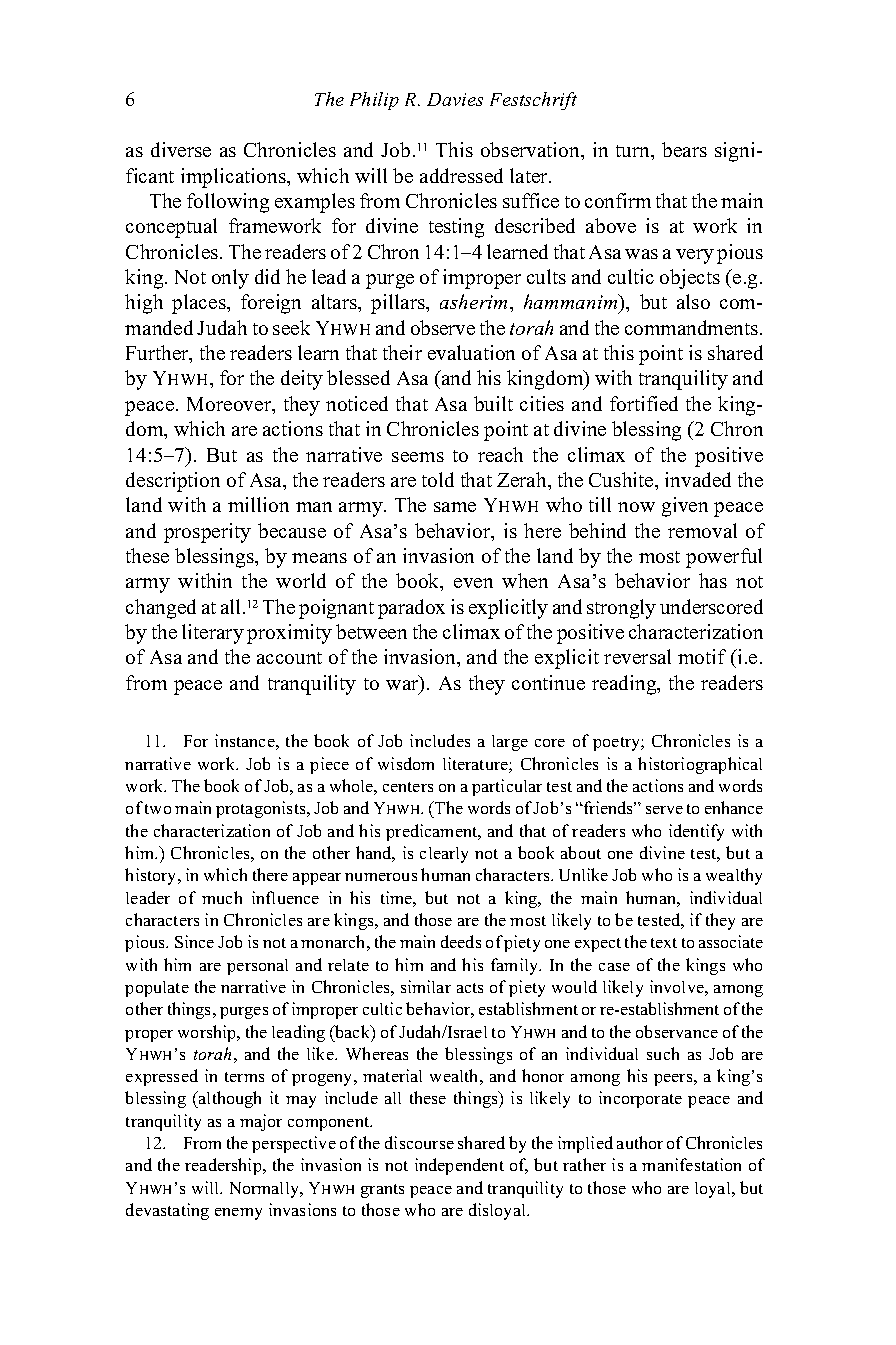 The width and height of the page is (896, 1345). What do you see at coordinates (637, 656) in the page?
I see `reversal` at bounding box center [637, 656].
